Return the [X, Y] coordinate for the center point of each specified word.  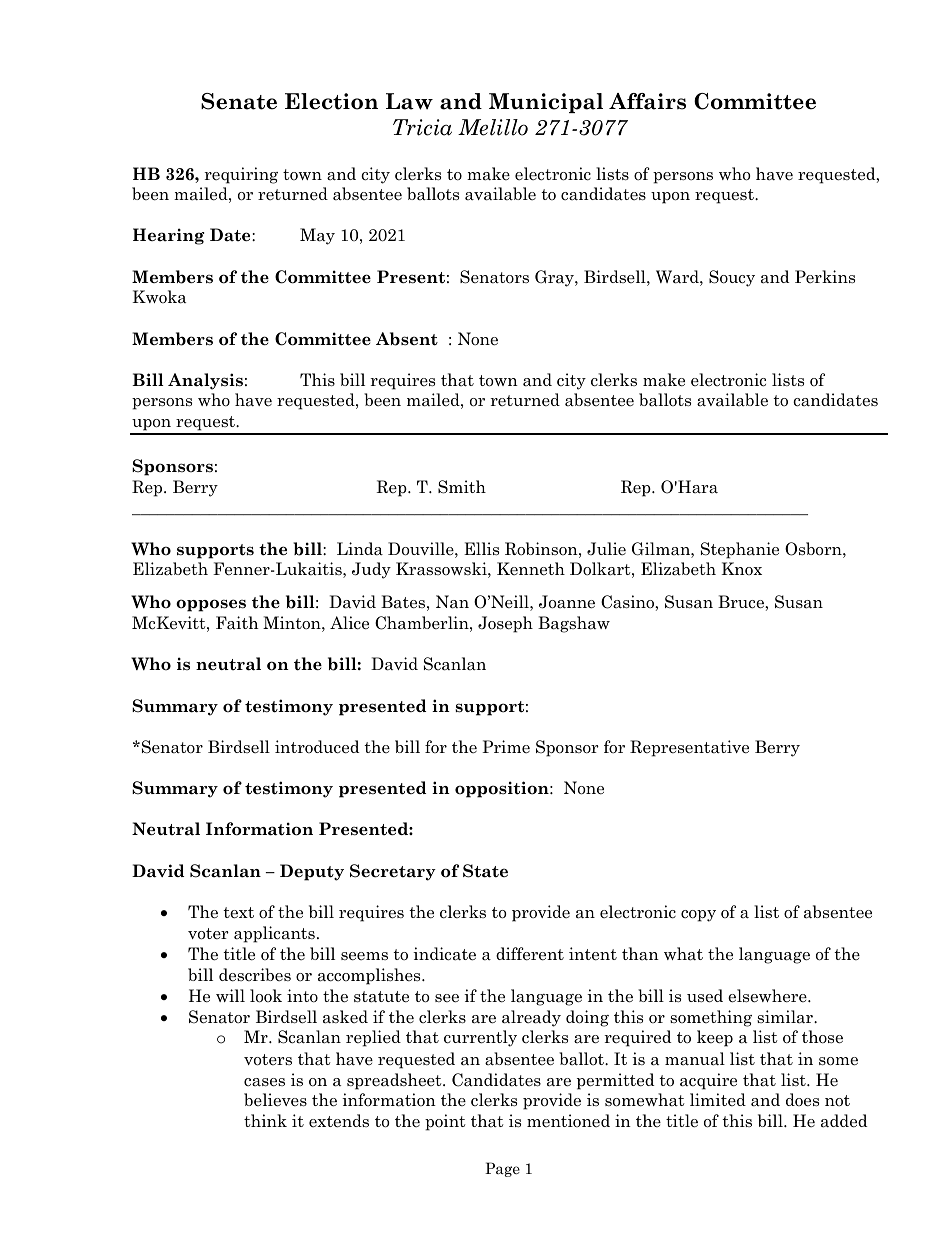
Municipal [546, 103]
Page [502, 1169]
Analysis [205, 381]
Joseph [505, 624]
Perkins [825, 276]
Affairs [647, 101]
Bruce [742, 602]
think [265, 1120]
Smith [462, 487]
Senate [239, 101]
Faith [237, 623]
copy [698, 916]
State [485, 871]
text [238, 913]
